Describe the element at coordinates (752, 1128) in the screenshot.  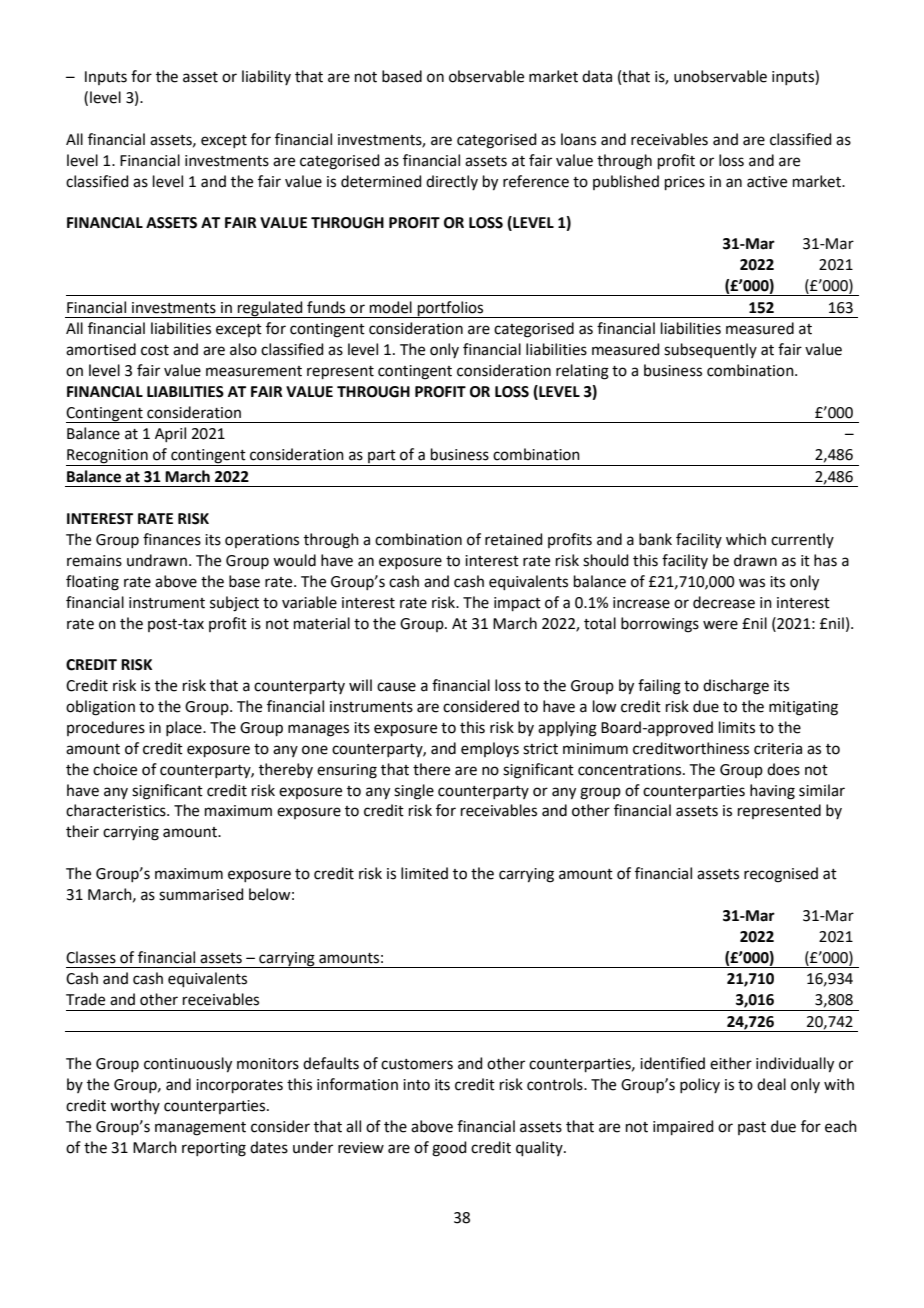
I see `past` at that location.
